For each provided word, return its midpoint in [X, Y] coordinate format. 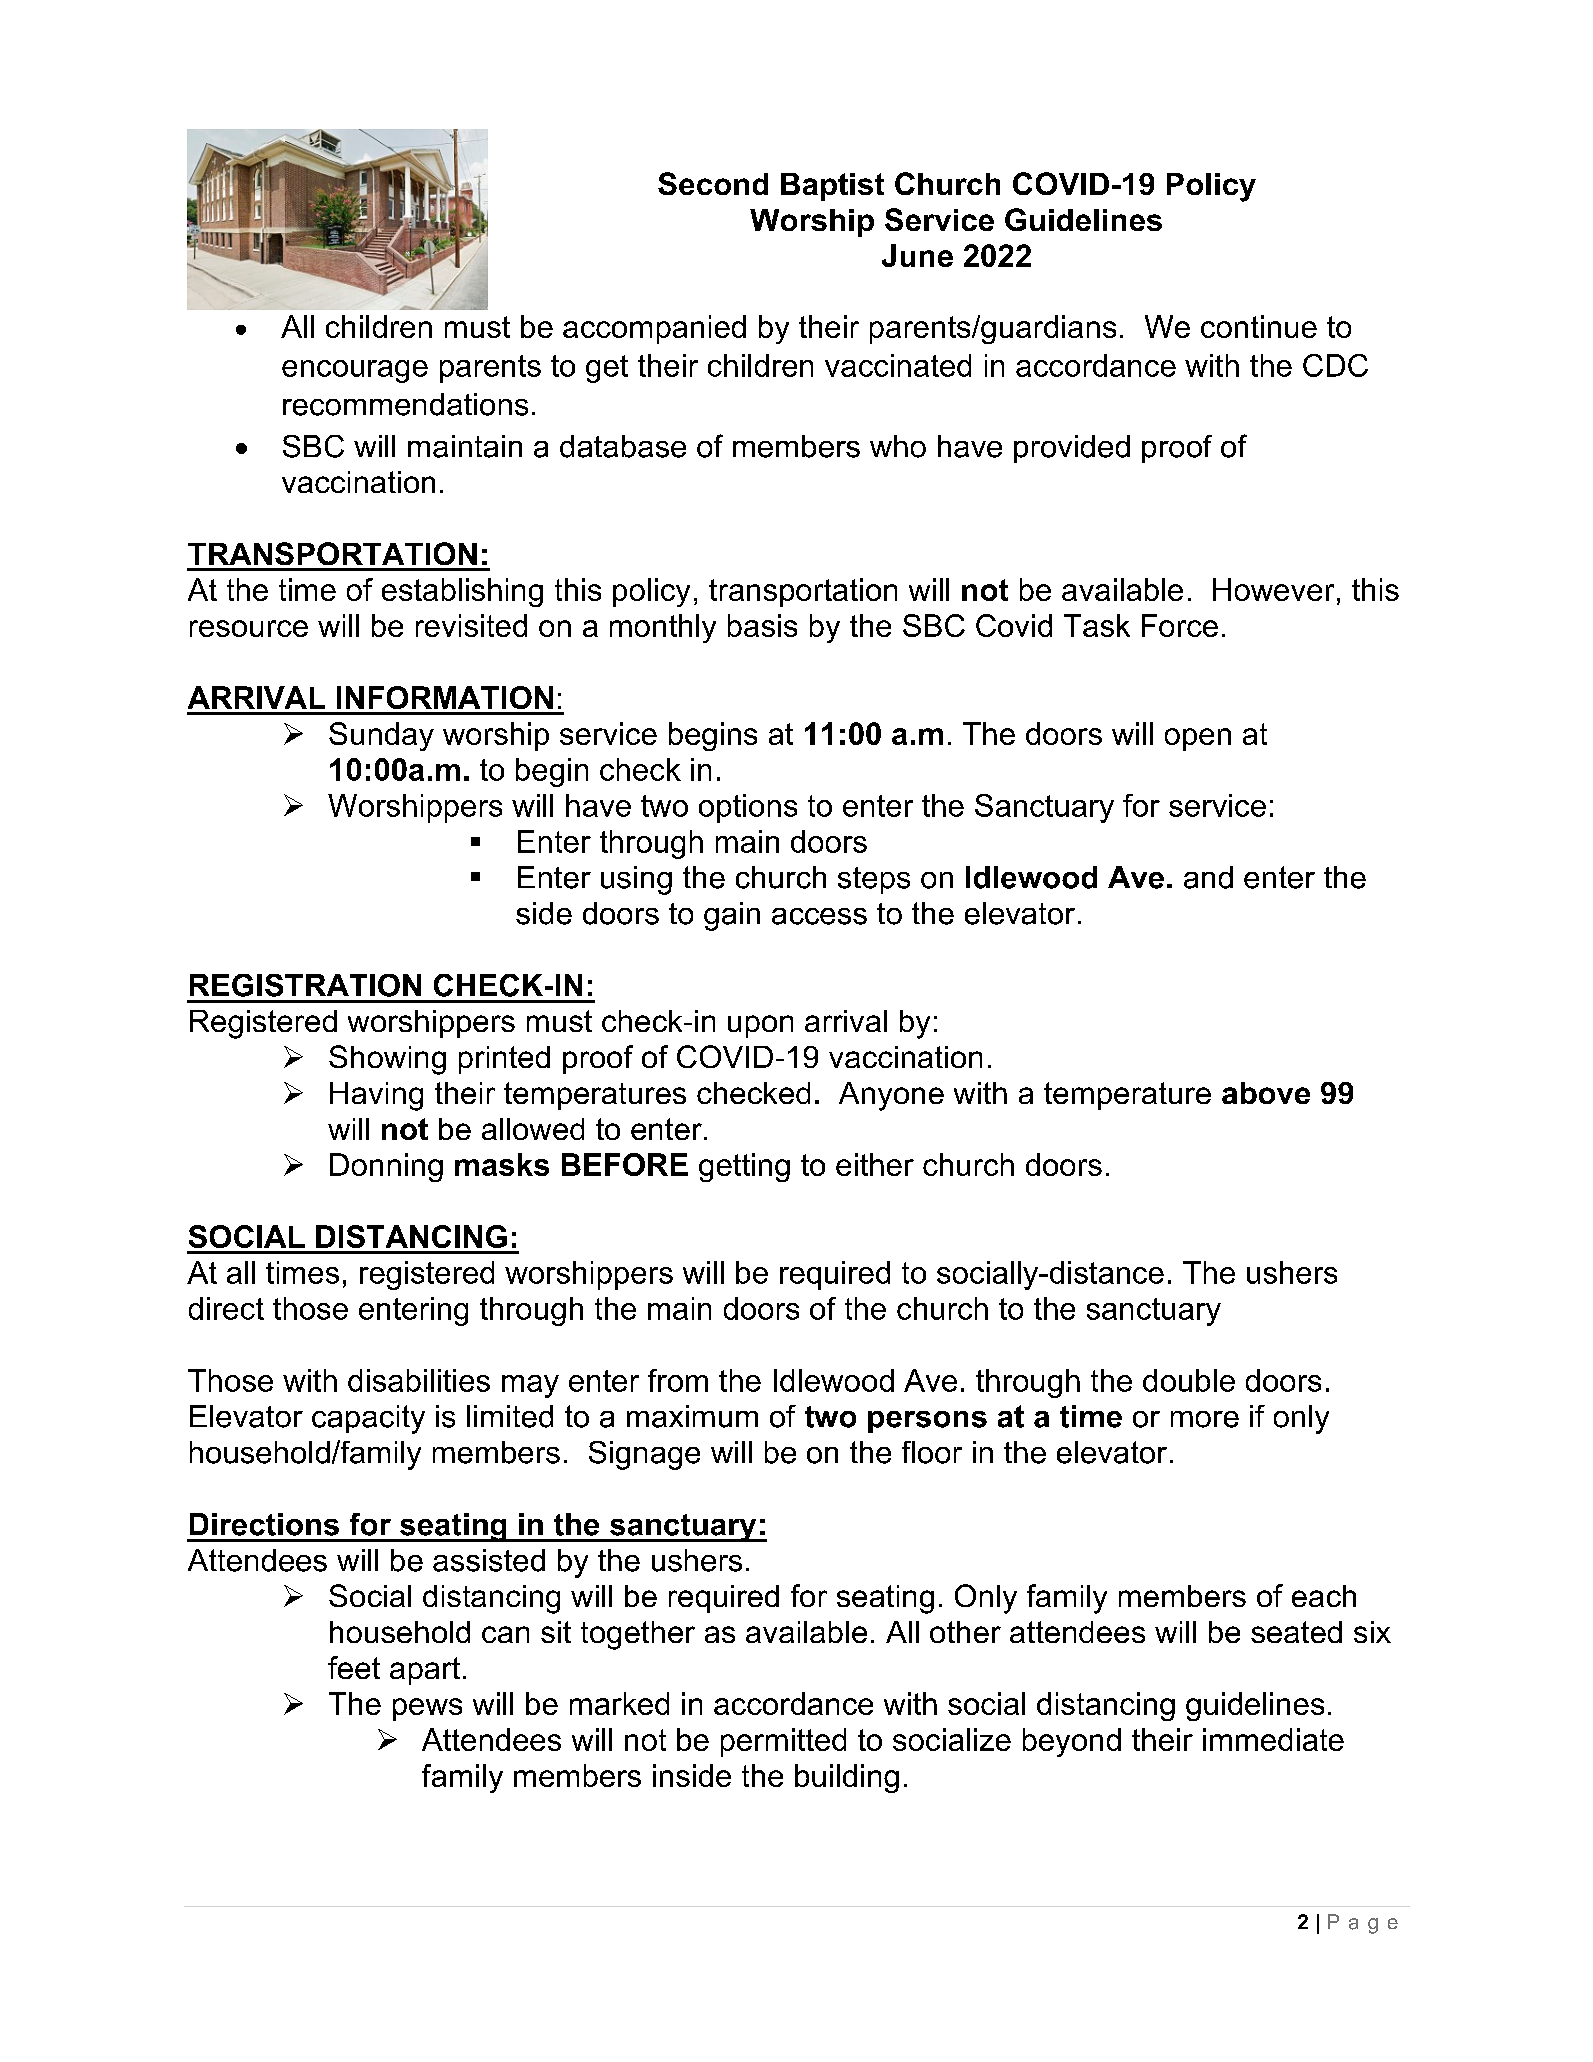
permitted [783, 1742]
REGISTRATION [305, 985]
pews [427, 1709]
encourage [355, 371]
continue [1259, 326]
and [1208, 877]
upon [760, 1026]
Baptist [832, 187]
